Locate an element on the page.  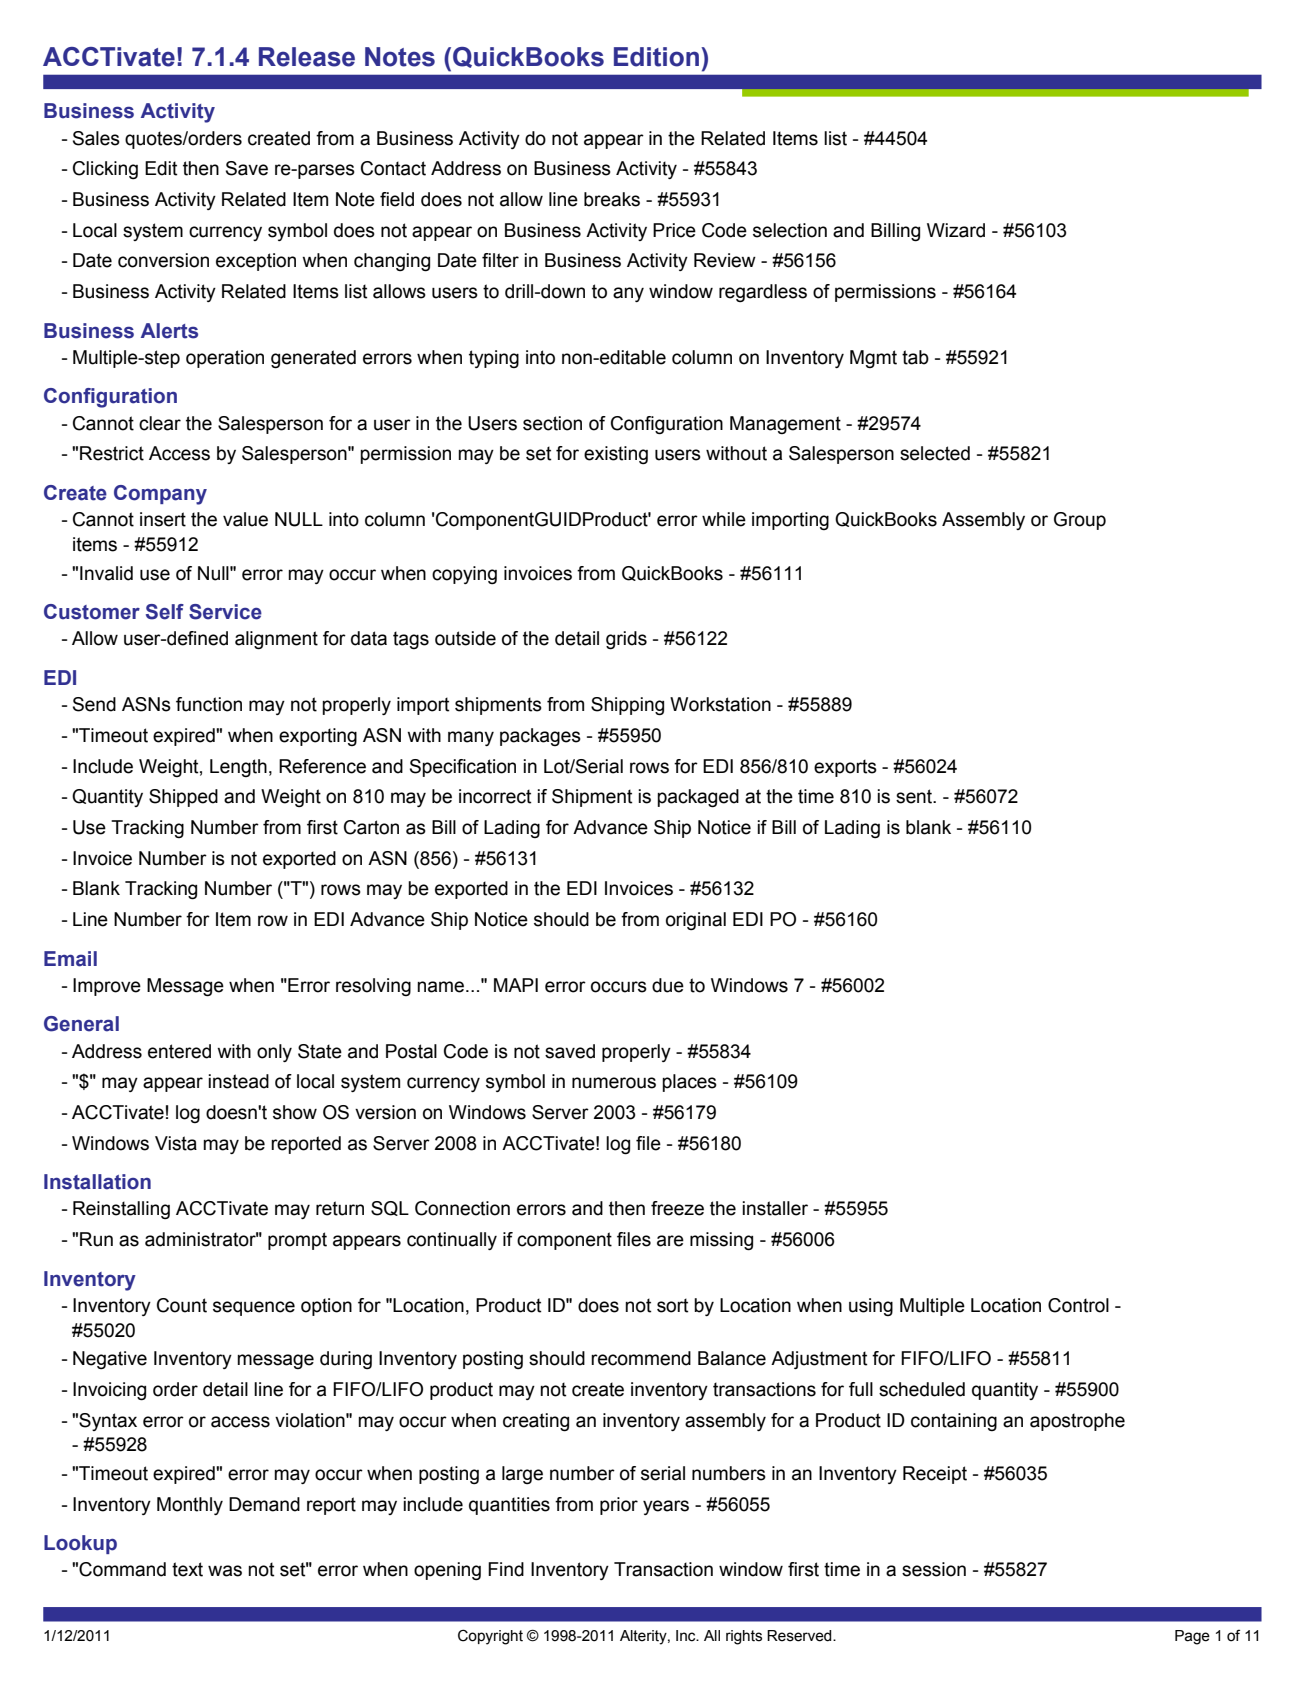
packaged is located at coordinates (698, 798).
